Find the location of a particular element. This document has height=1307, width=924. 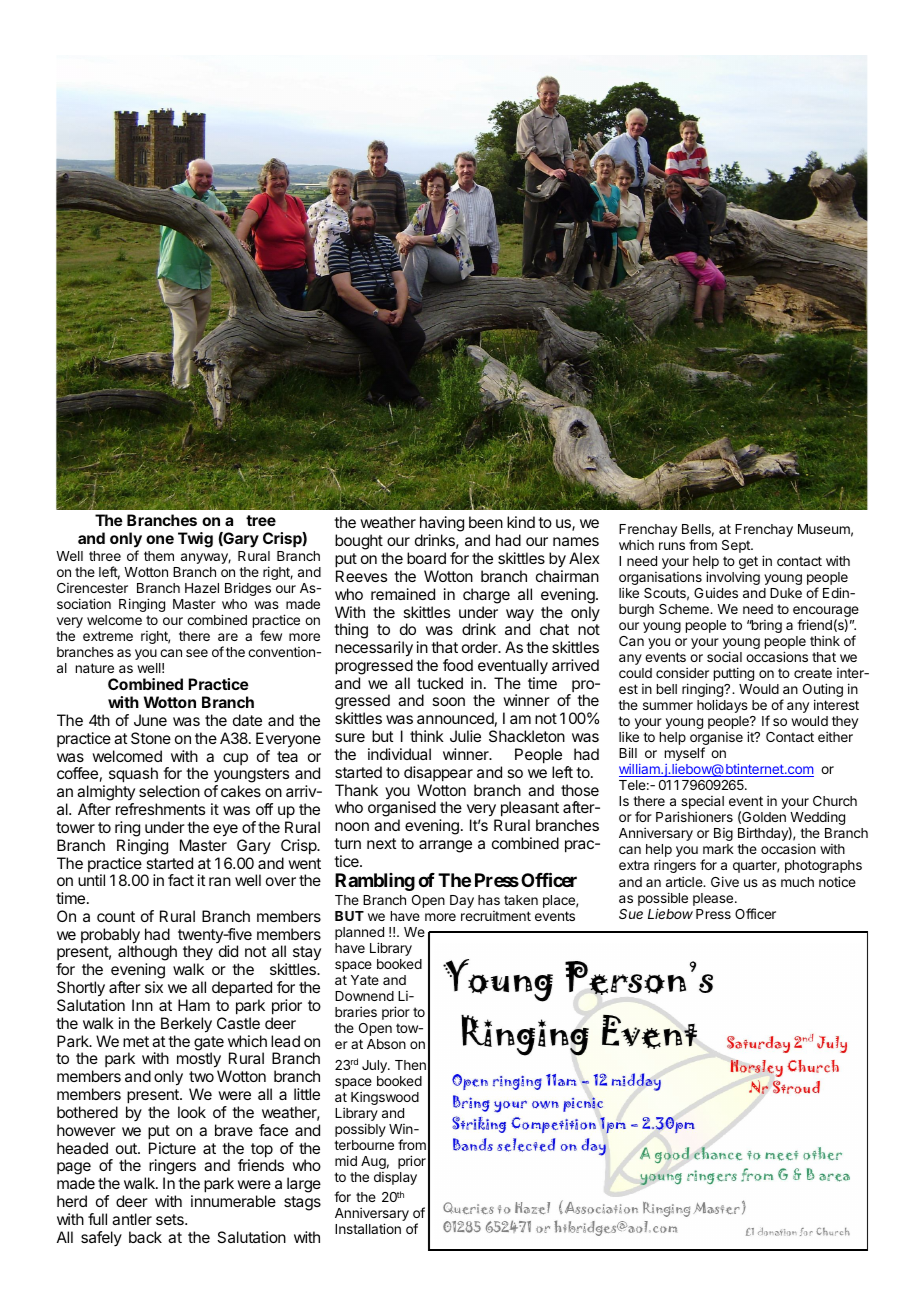

please is located at coordinates (714, 899).
